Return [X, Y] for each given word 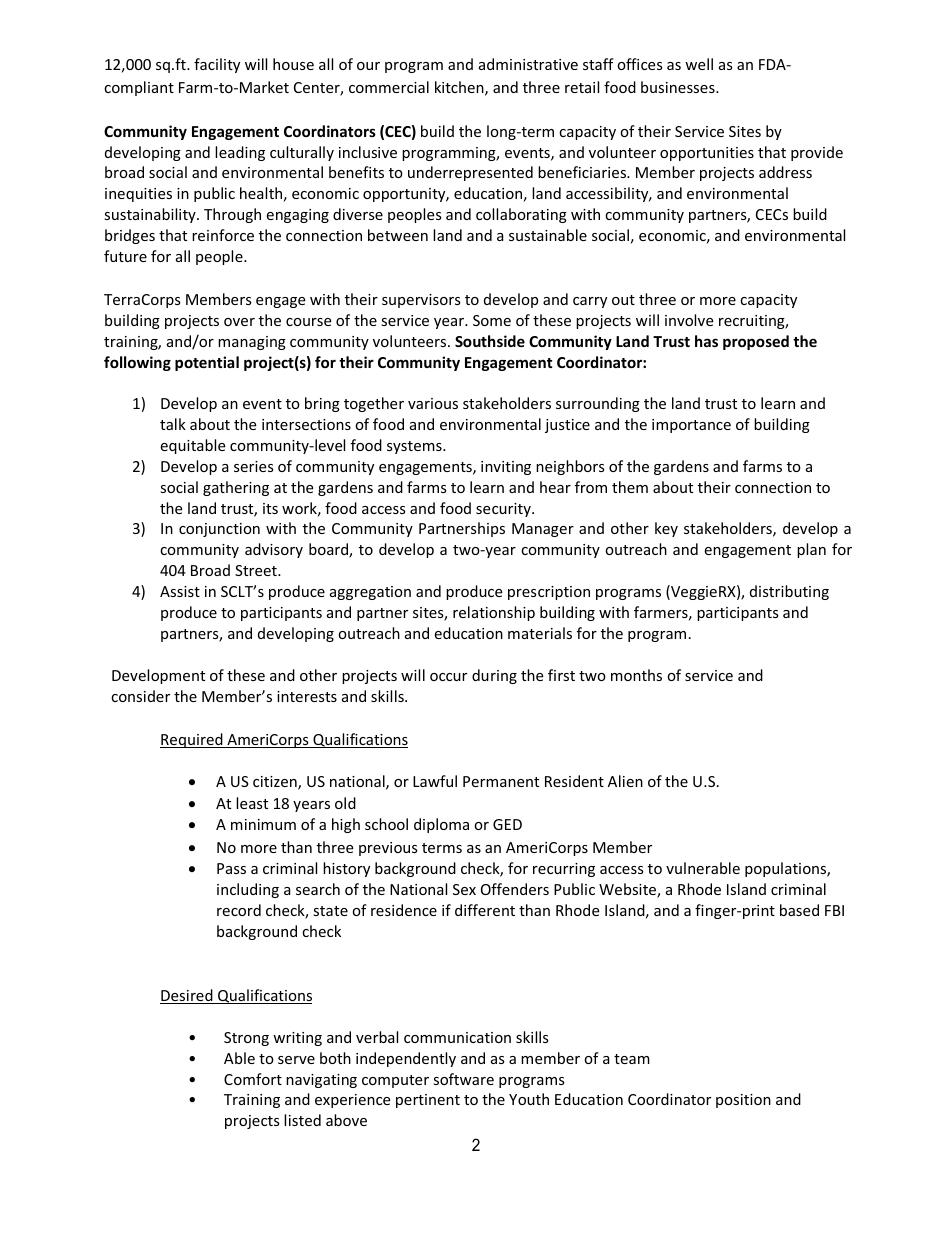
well [699, 64]
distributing [789, 592]
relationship [494, 613]
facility [217, 65]
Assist [180, 591]
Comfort [253, 1079]
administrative [528, 64]
